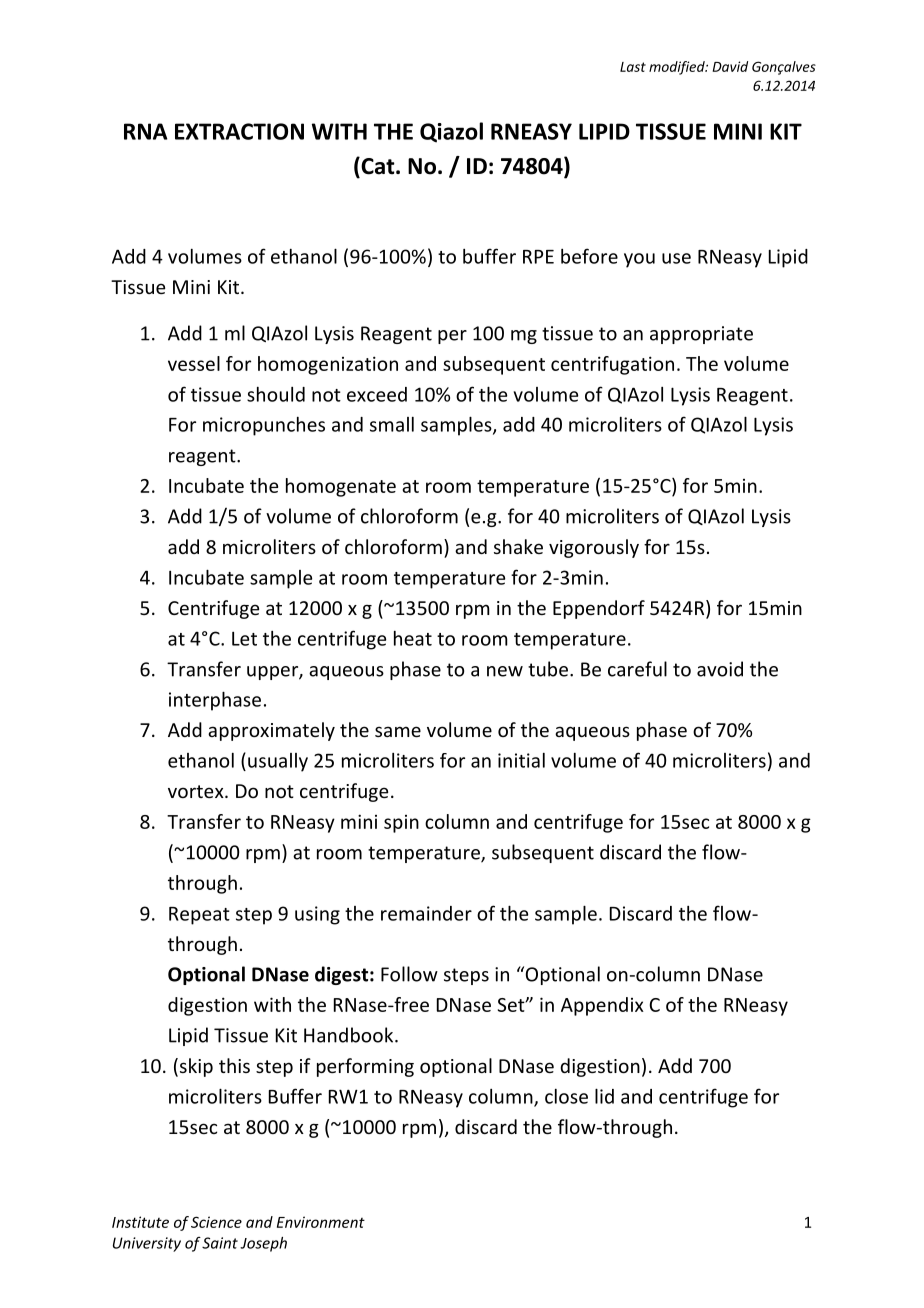  What do you see at coordinates (378, 166) in the page?
I see `Cat` at bounding box center [378, 166].
